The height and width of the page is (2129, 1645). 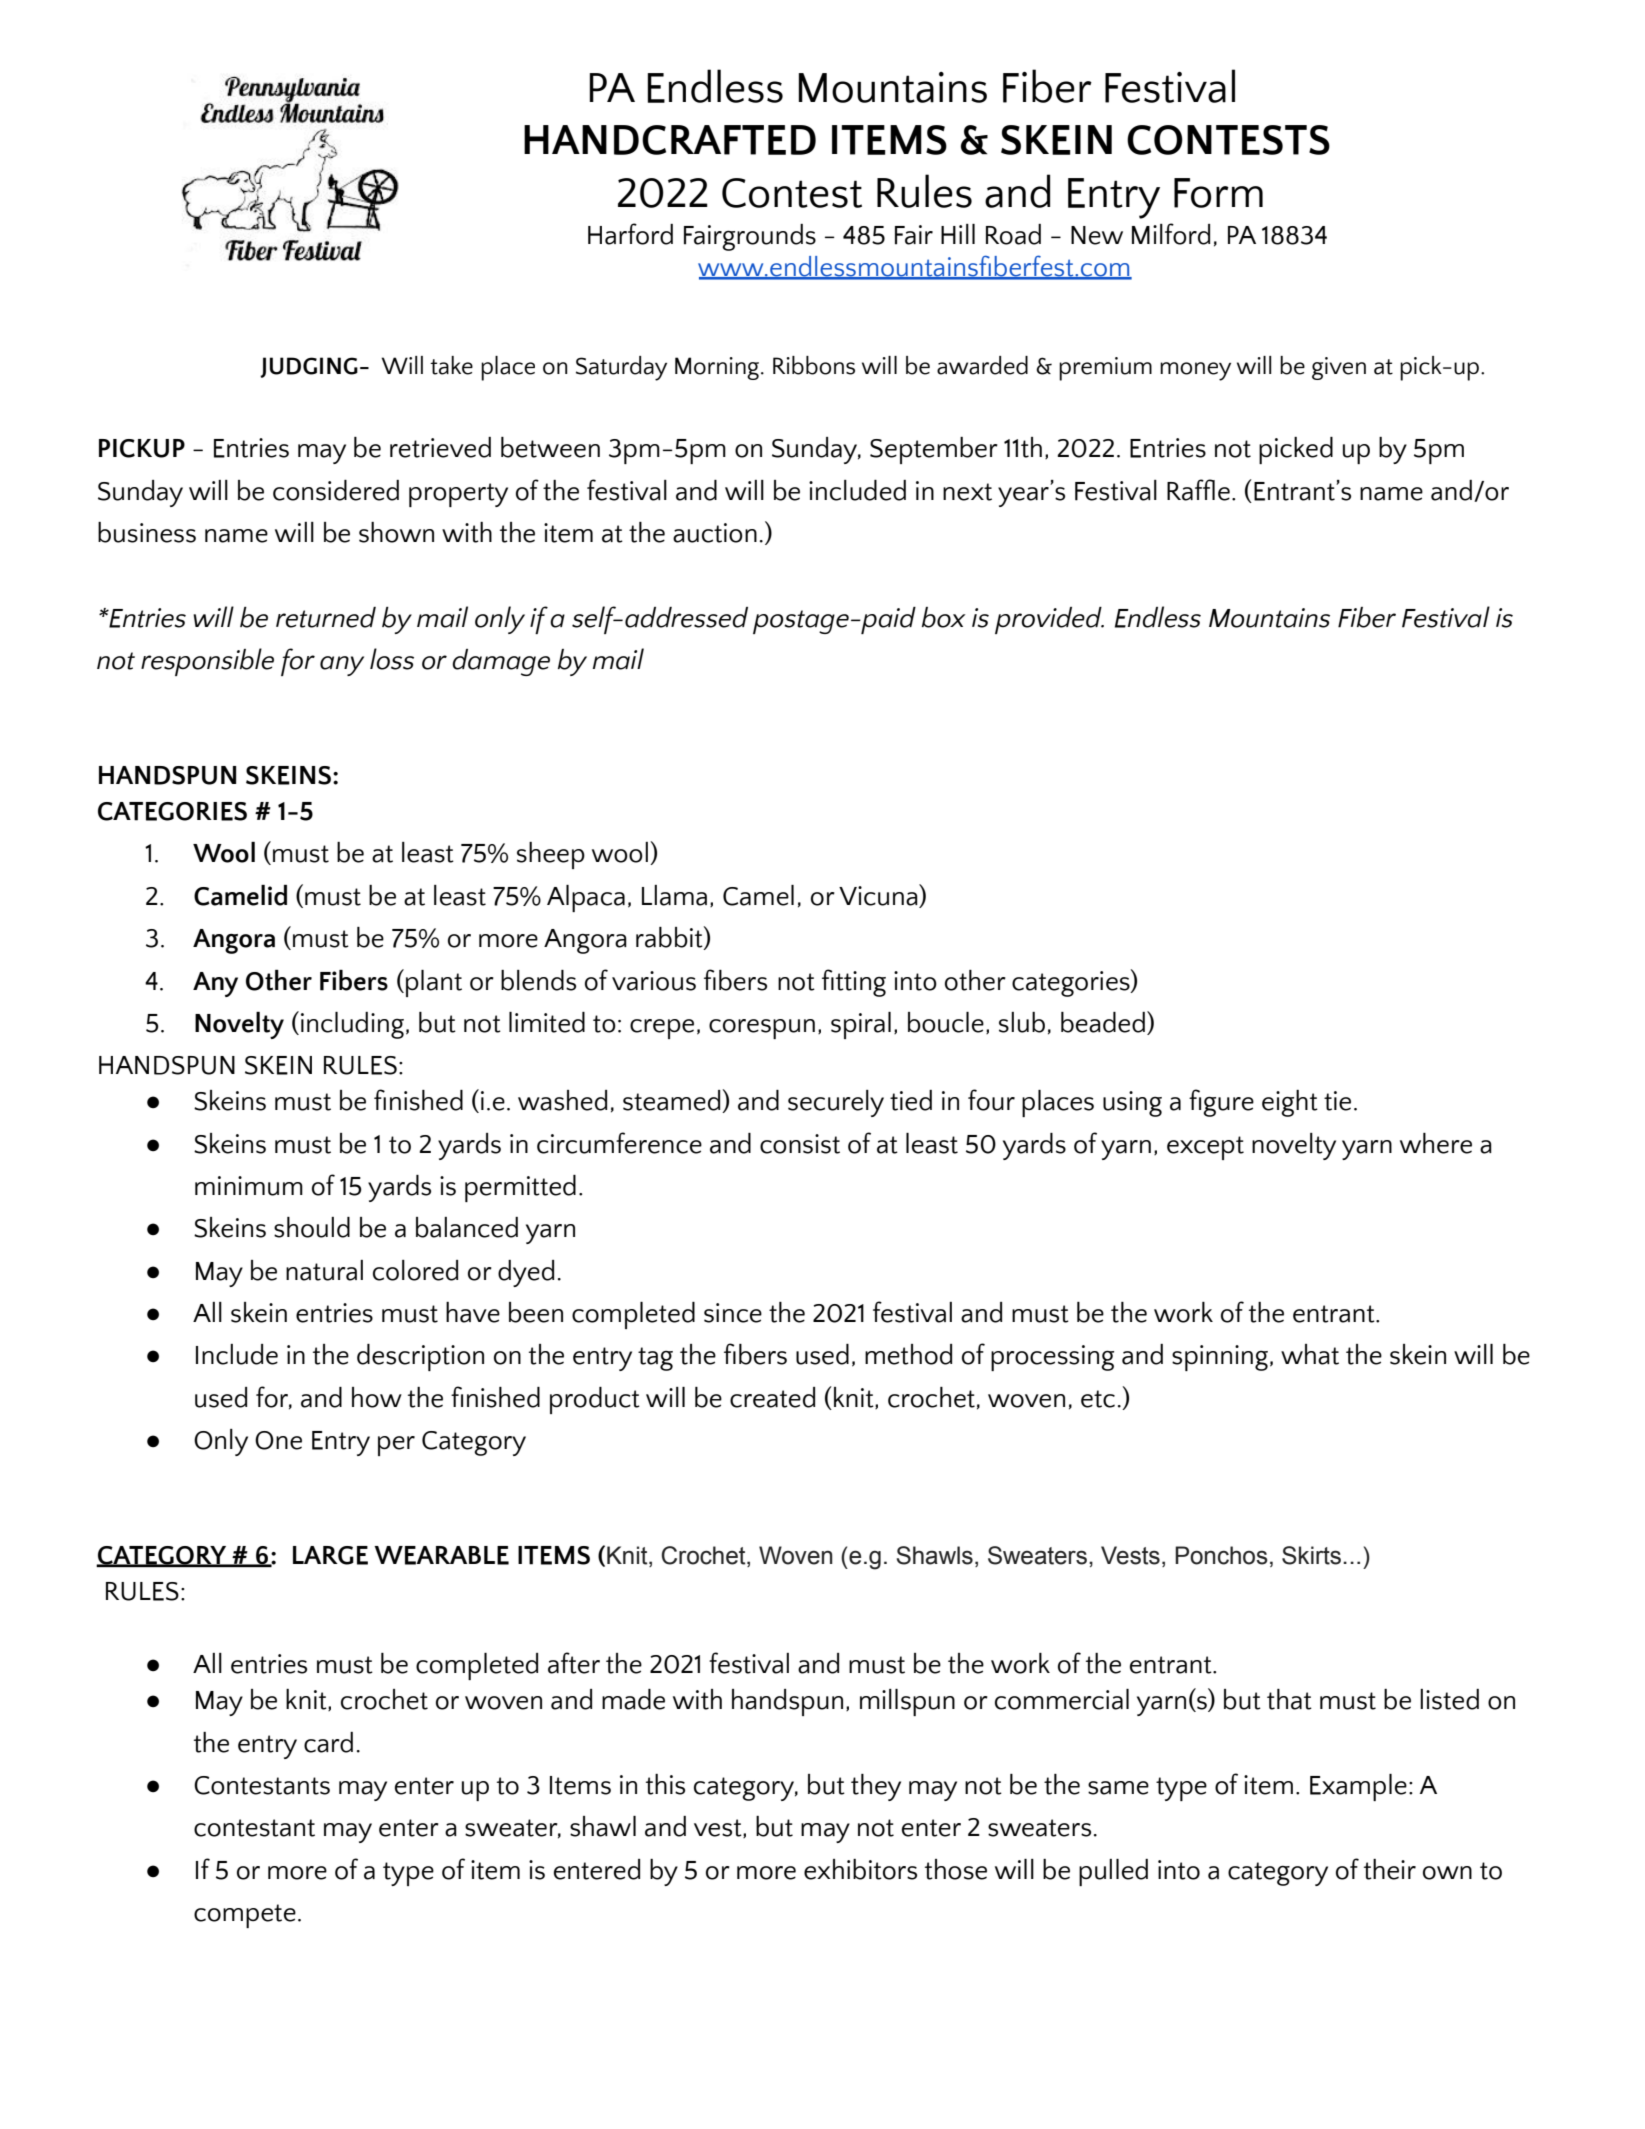 What do you see at coordinates (670, 140) in the page?
I see `HANDCRAFTED` at bounding box center [670, 140].
